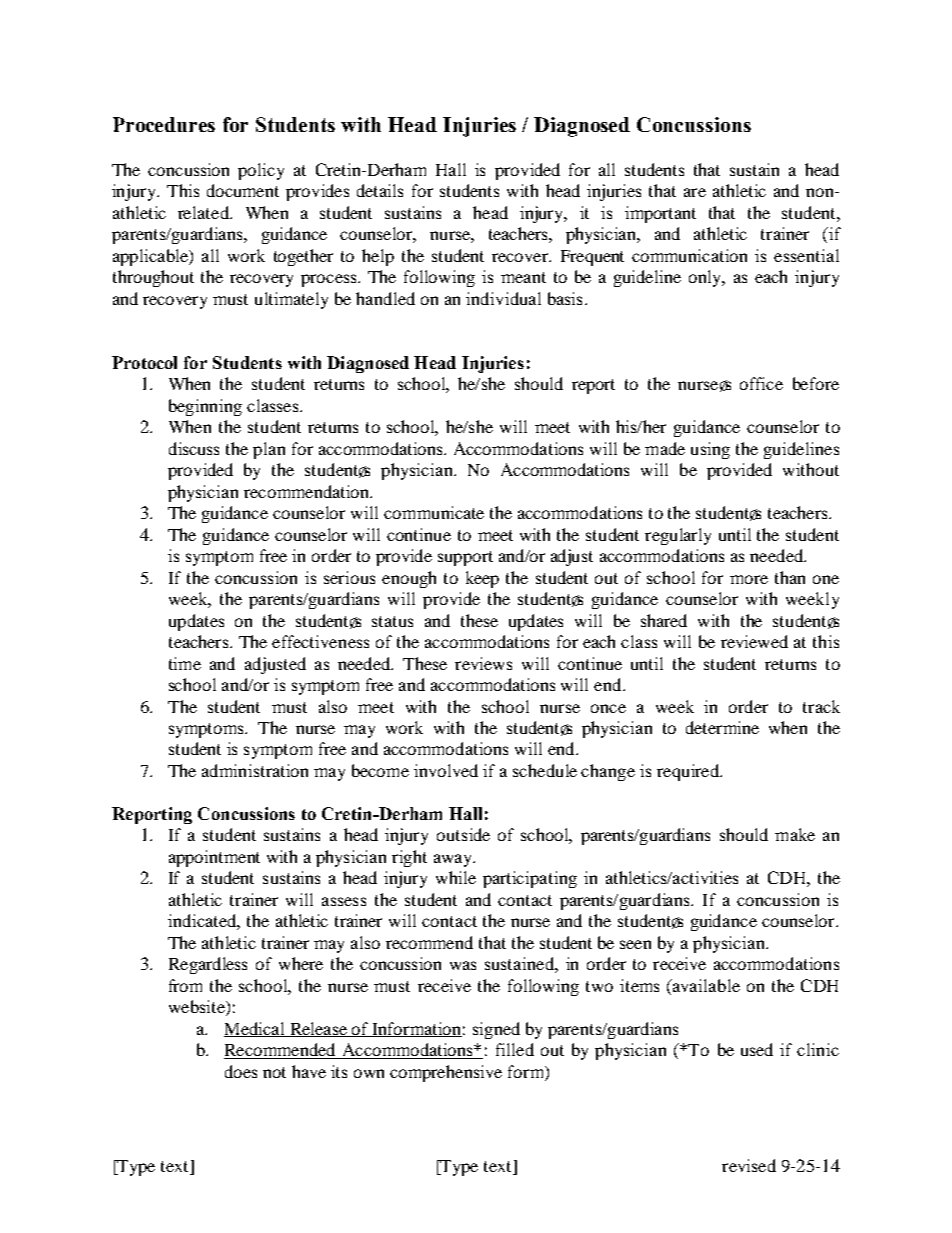  Describe the element at coordinates (185, 663) in the screenshot. I see `time` at that location.
